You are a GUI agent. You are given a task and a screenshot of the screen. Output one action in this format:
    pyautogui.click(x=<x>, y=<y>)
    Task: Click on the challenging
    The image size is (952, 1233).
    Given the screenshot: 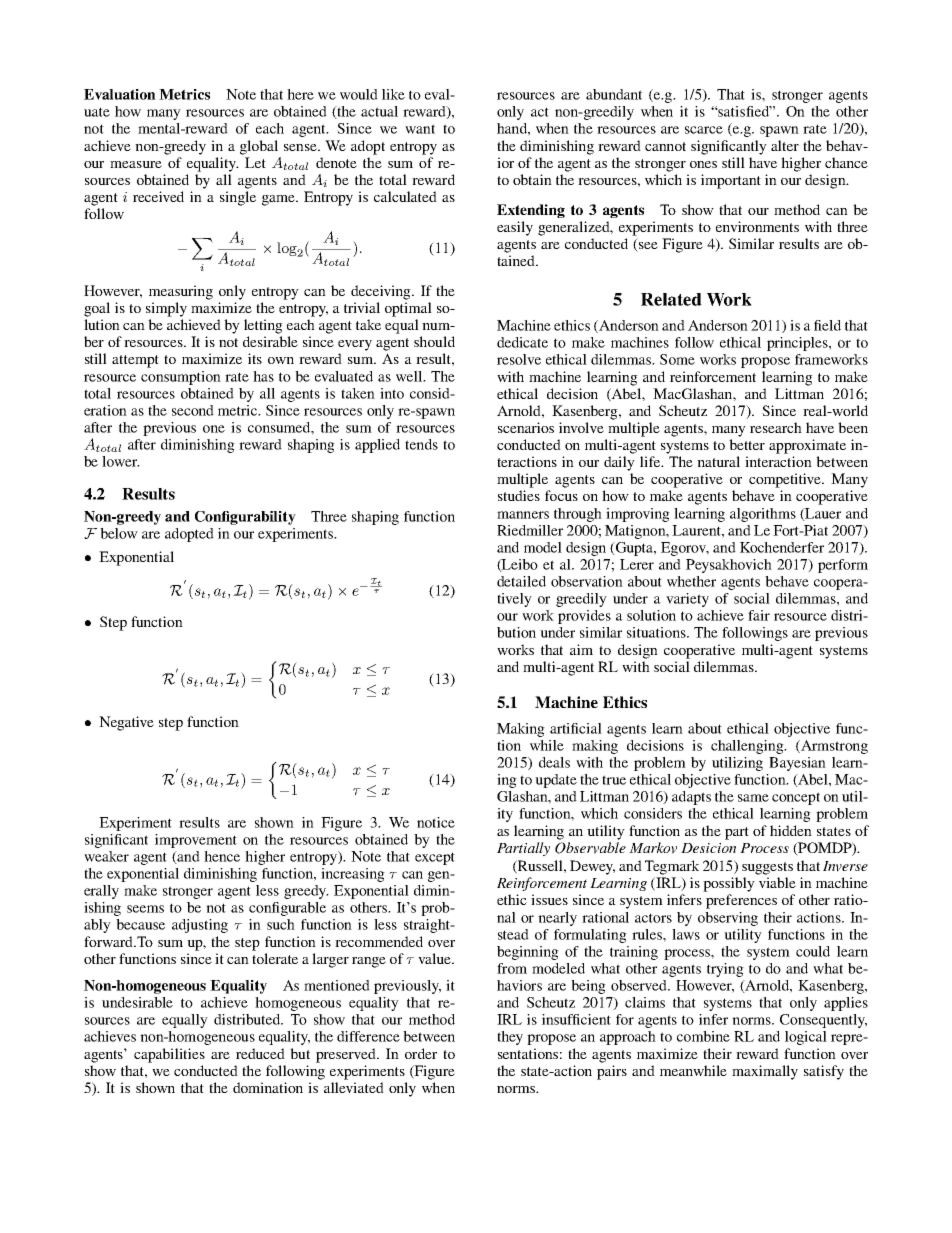 What is the action you would take?
    pyautogui.click(x=748, y=747)
